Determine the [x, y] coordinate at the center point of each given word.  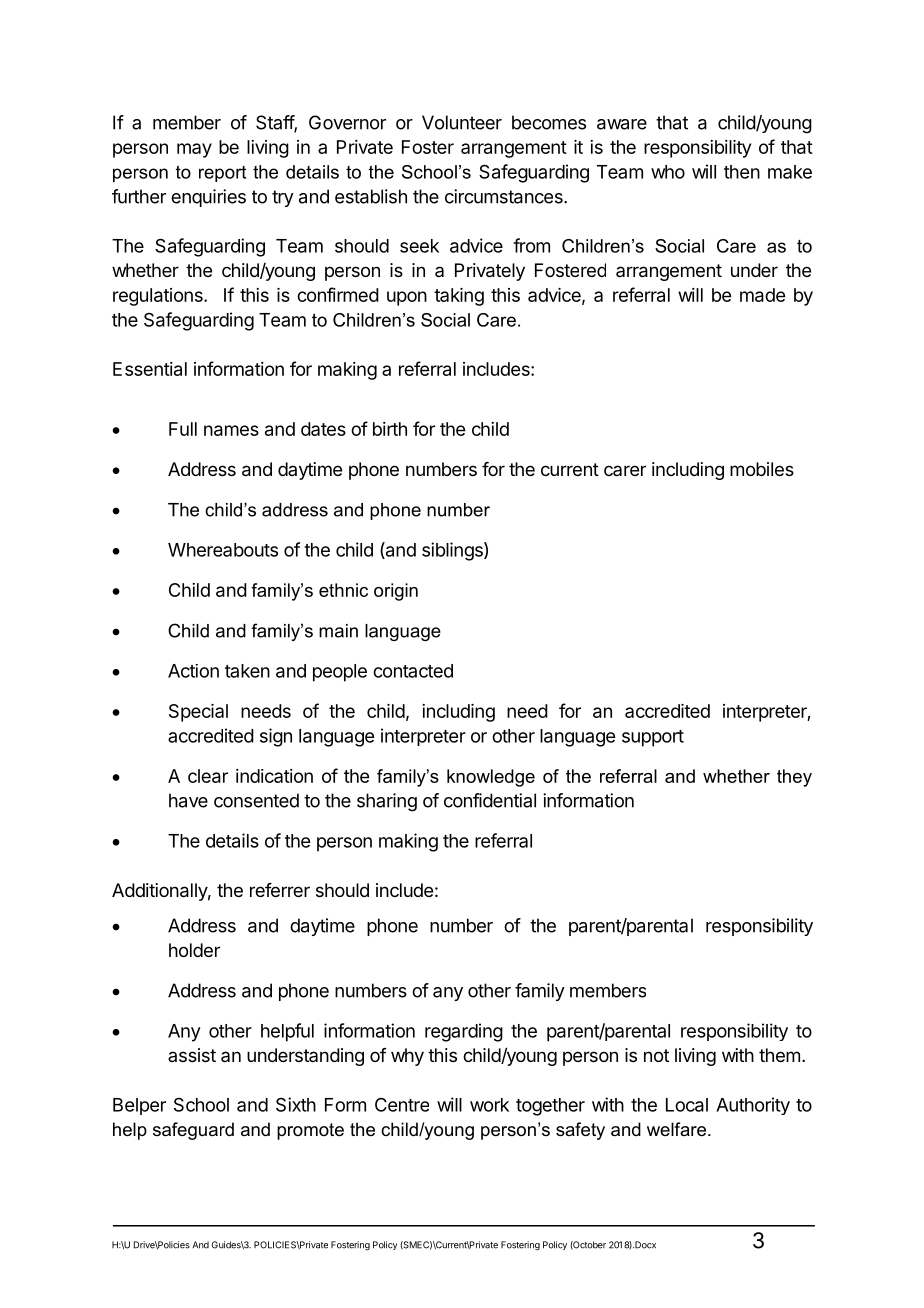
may [194, 150]
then [742, 172]
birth [390, 429]
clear [208, 776]
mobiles [762, 469]
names [231, 430]
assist [192, 1055]
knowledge [491, 778]
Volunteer [462, 122]
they [794, 778]
